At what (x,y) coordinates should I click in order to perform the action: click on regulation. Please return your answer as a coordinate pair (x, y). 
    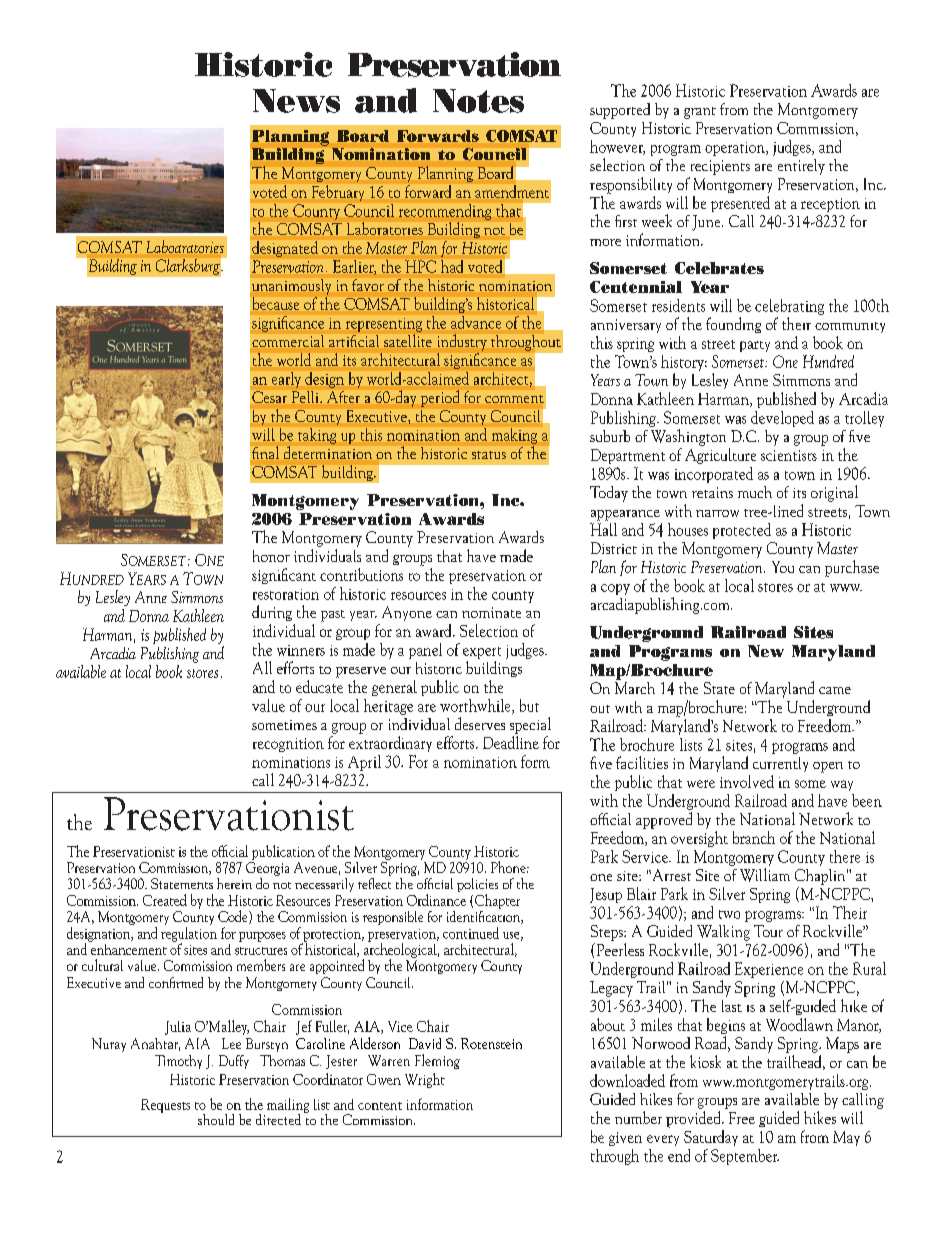
    Looking at the image, I should click on (189, 934).
